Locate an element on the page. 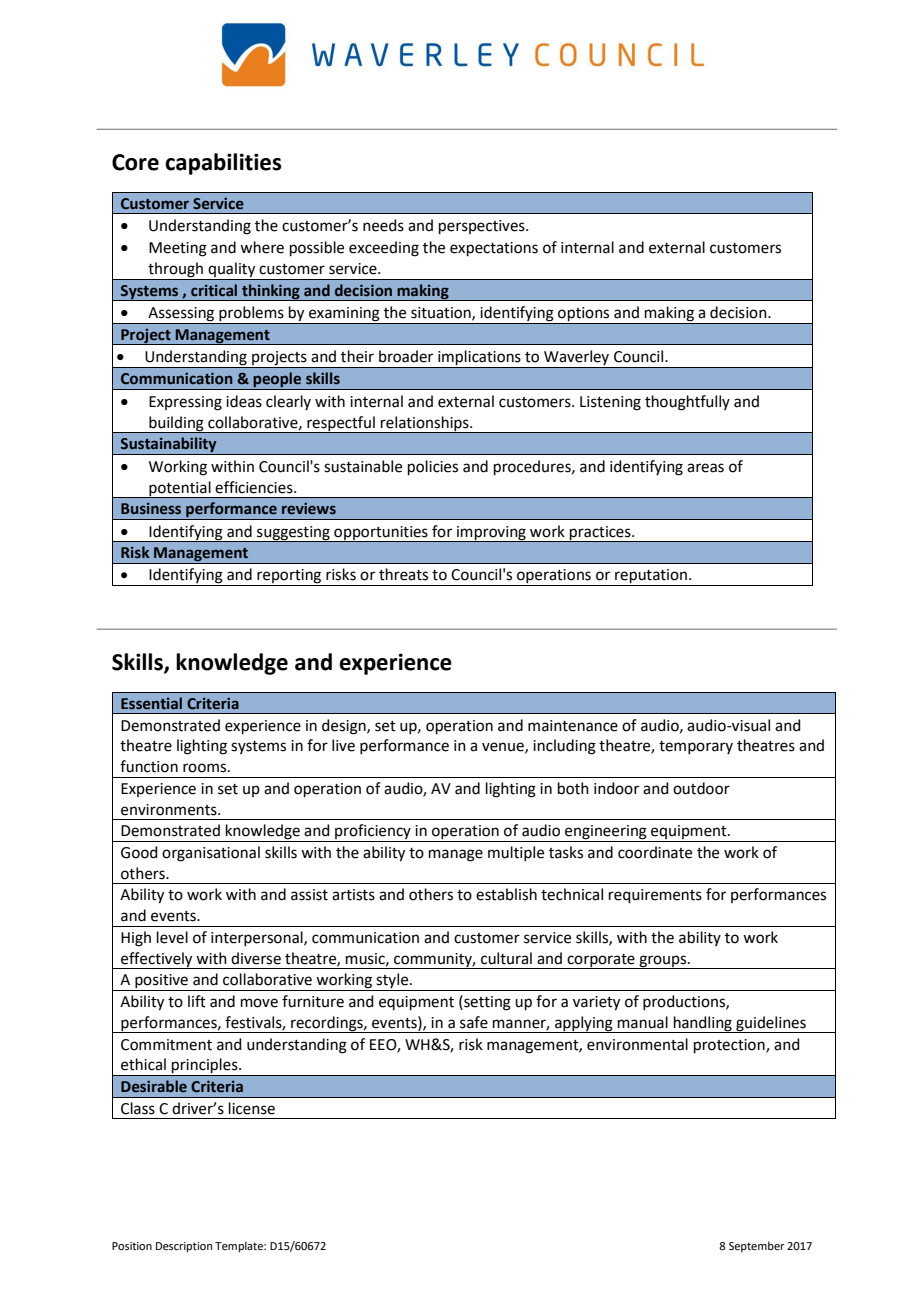 The width and height of the image is (924, 1308). safe is located at coordinates (474, 1022).
